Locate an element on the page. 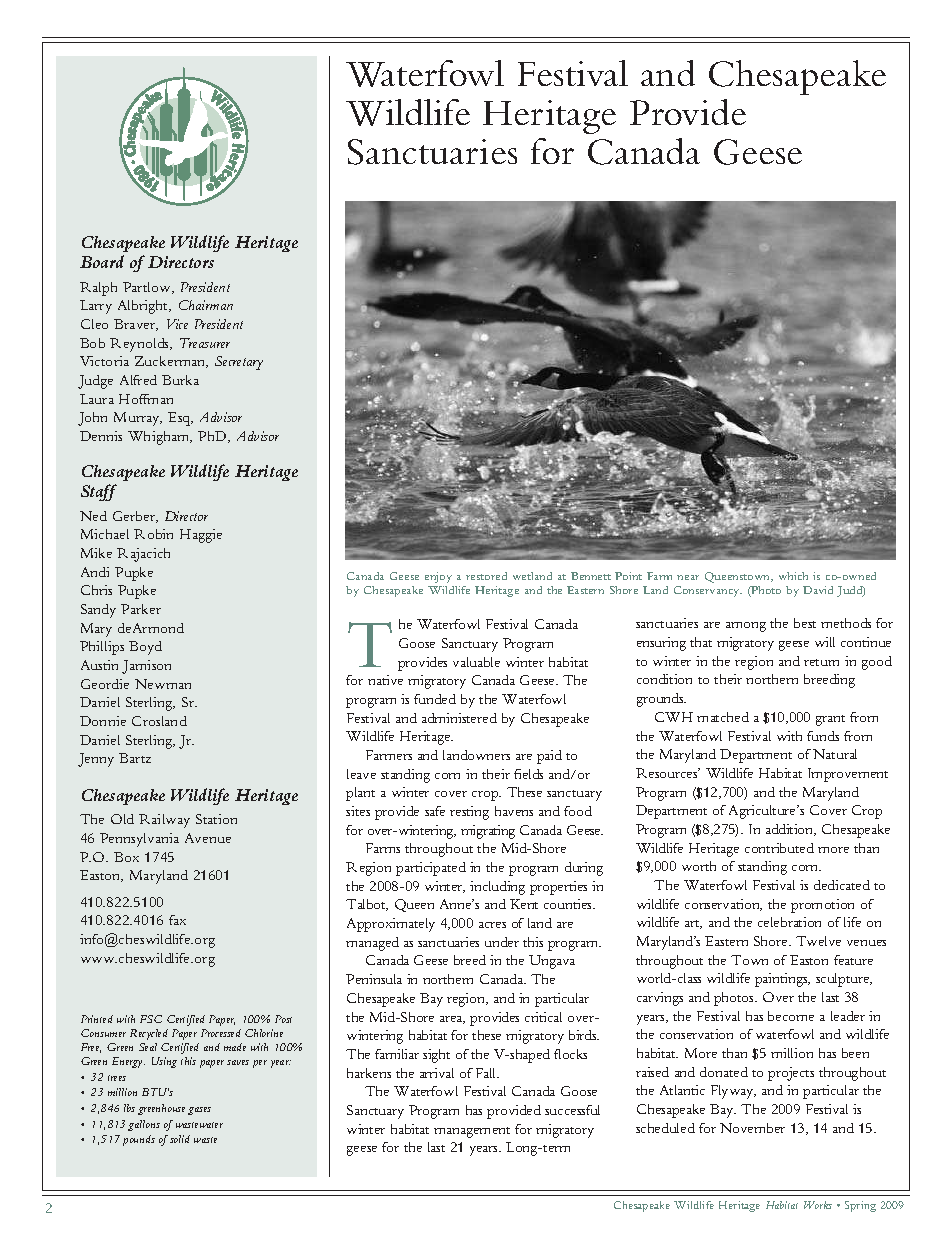  solid is located at coordinates (180, 1139).
